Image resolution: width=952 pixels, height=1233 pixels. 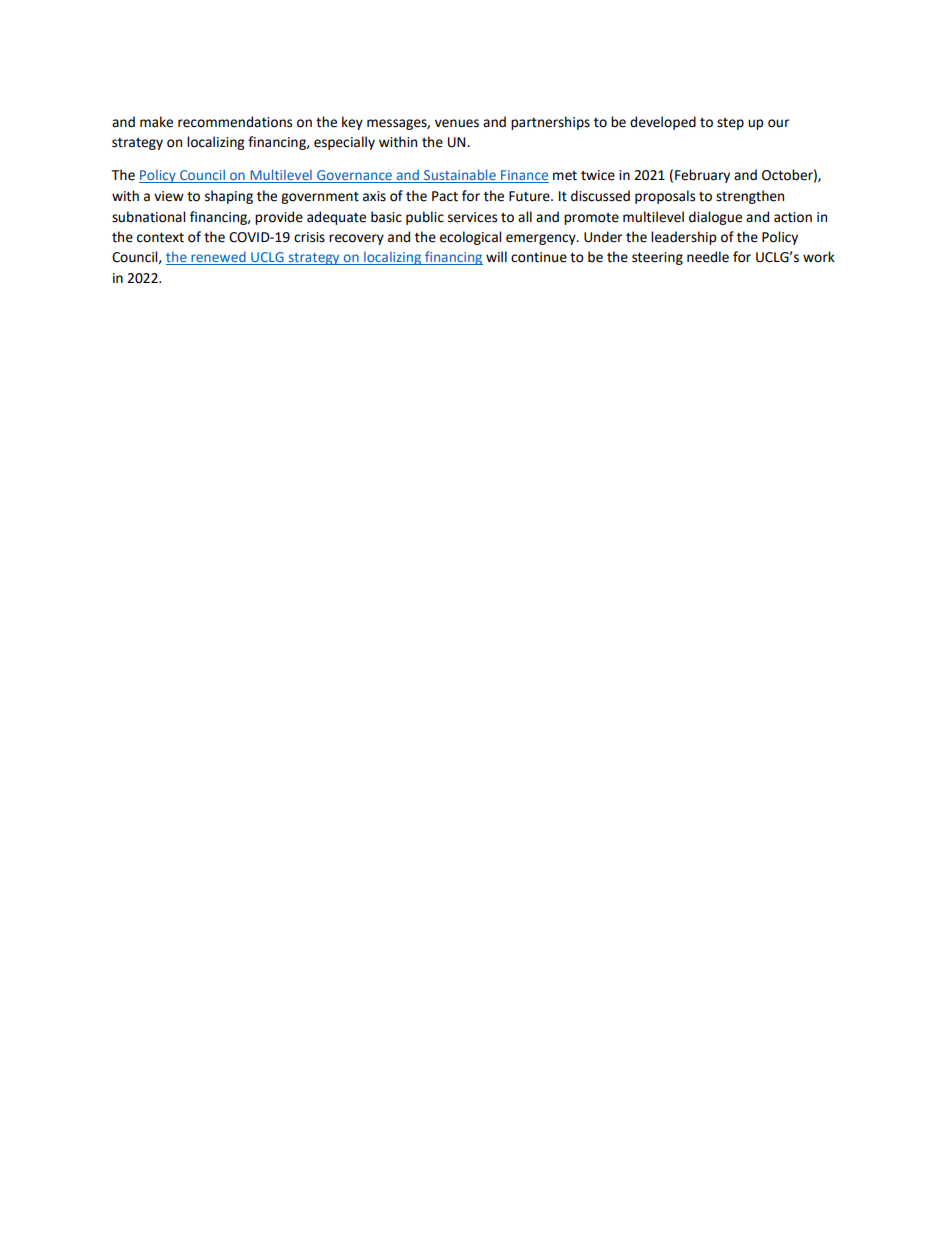 I want to click on will, so click(x=496, y=256).
